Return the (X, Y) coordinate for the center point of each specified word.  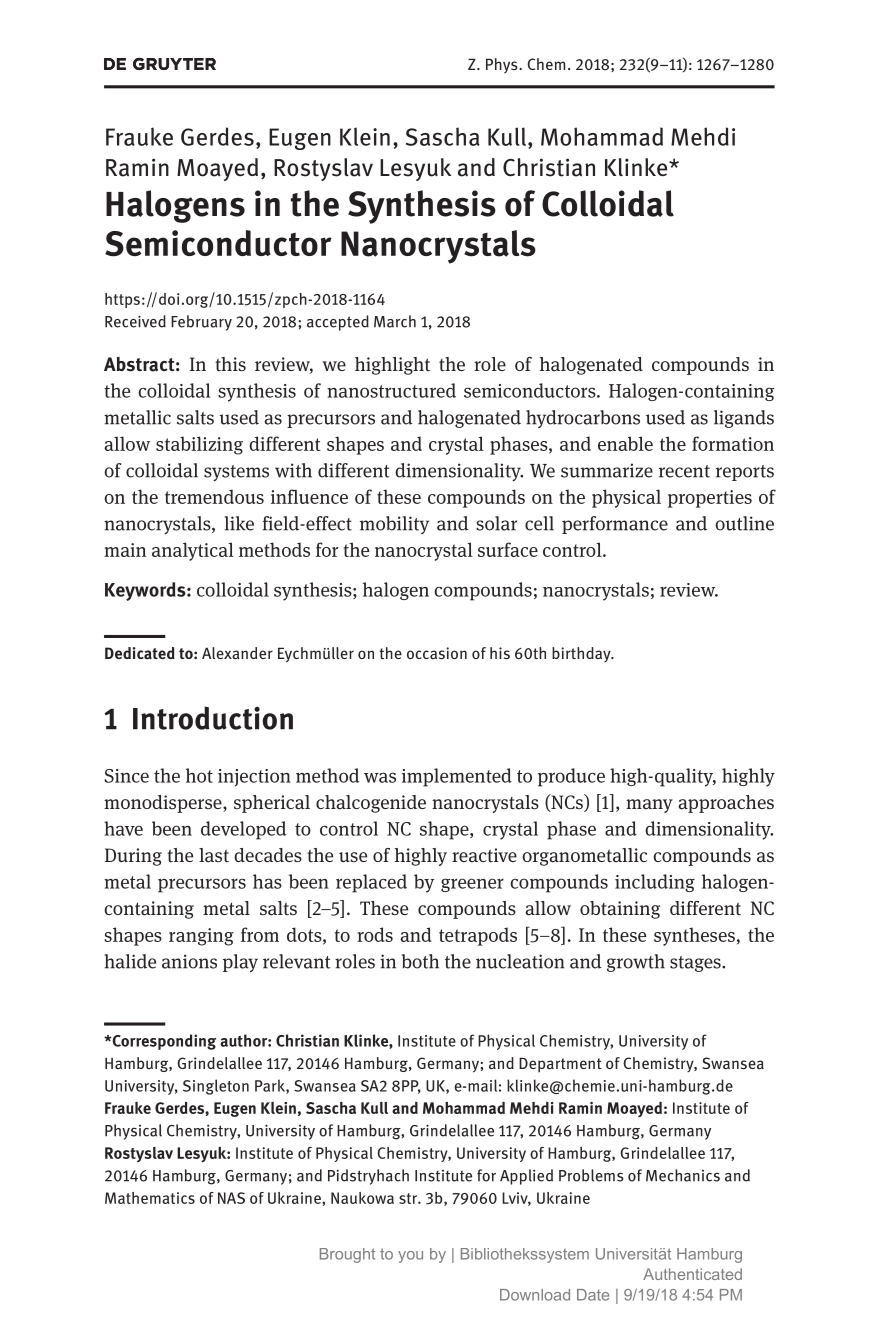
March (395, 321)
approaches (726, 804)
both (420, 961)
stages (696, 964)
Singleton (216, 1087)
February (201, 323)
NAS (231, 1198)
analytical (193, 551)
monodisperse (164, 804)
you (410, 1257)
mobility (394, 525)
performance (615, 525)
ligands (744, 419)
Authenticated (692, 1274)
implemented (457, 777)
